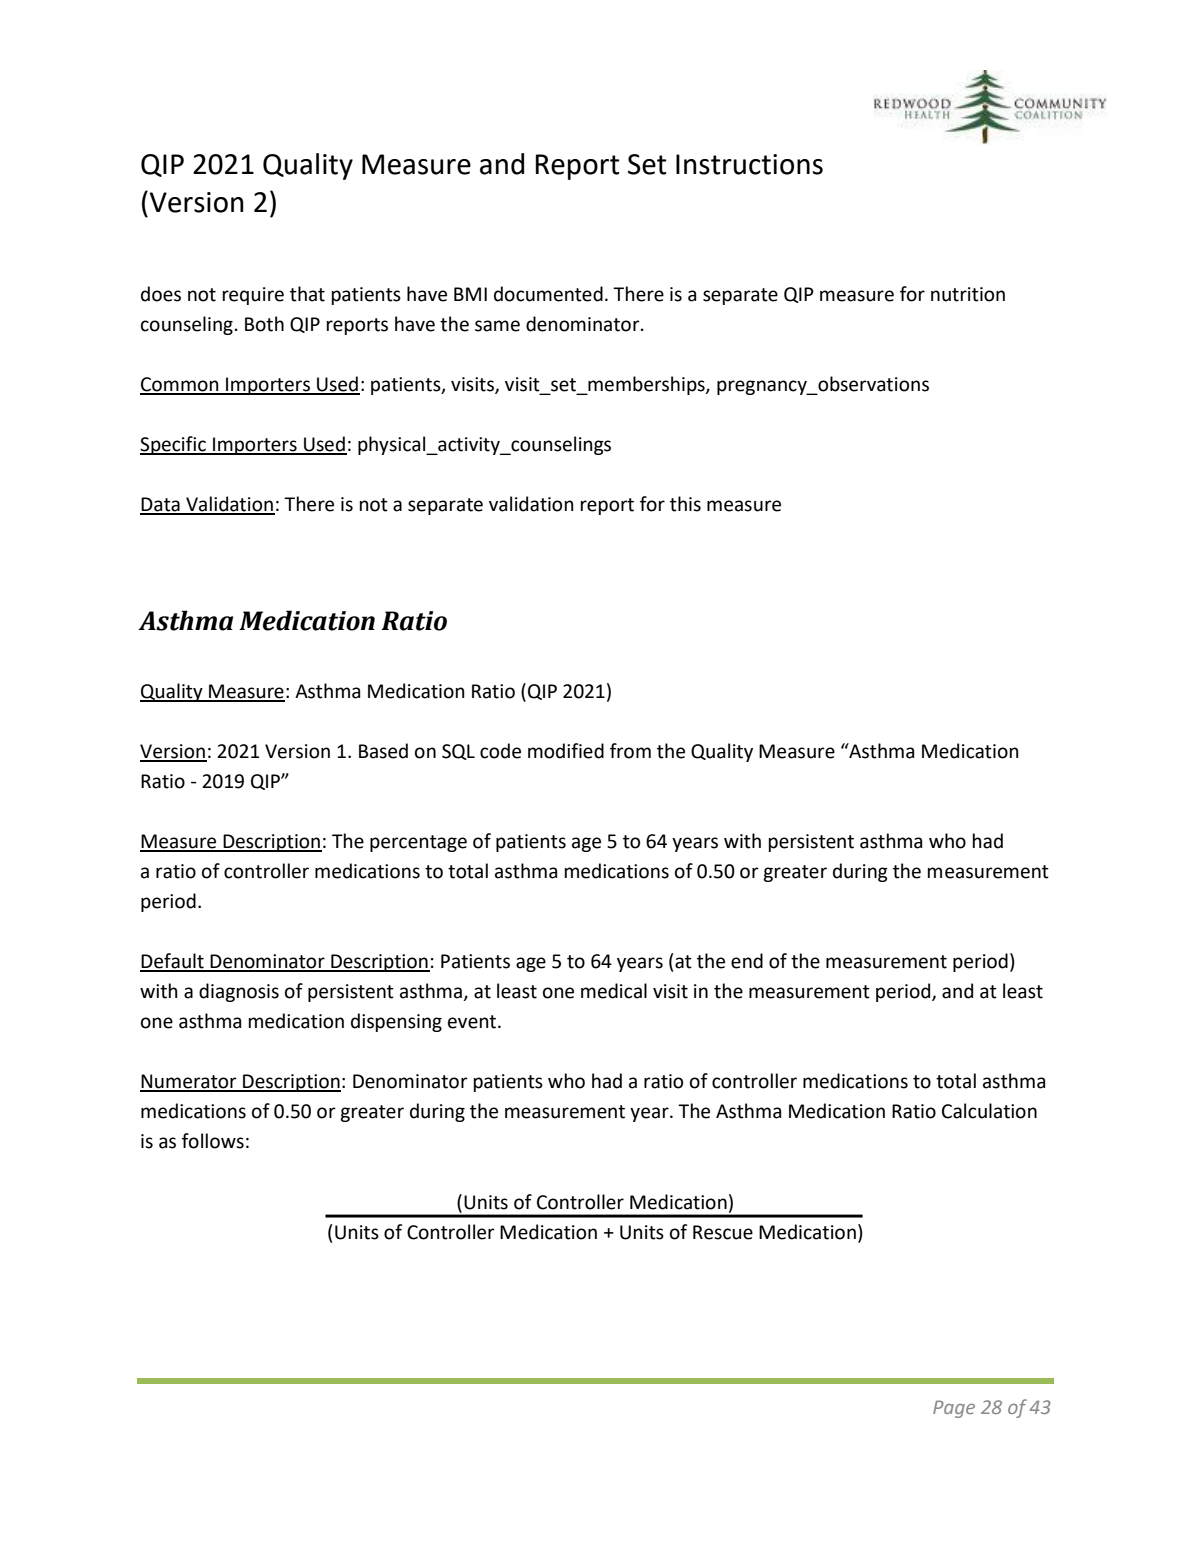 The image size is (1191, 1542). I want to click on medical, so click(614, 991).
